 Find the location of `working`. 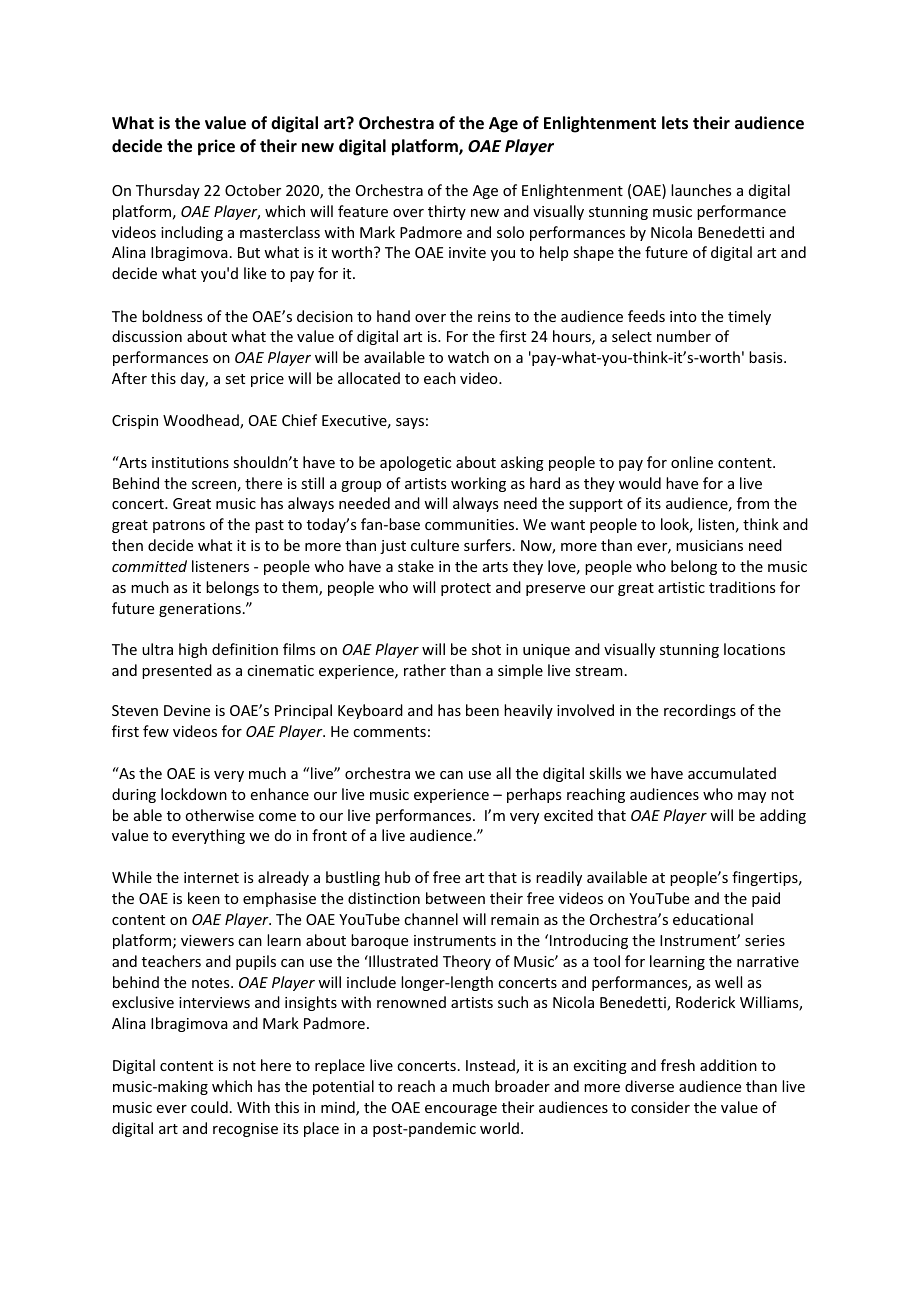

working is located at coordinates (478, 484).
